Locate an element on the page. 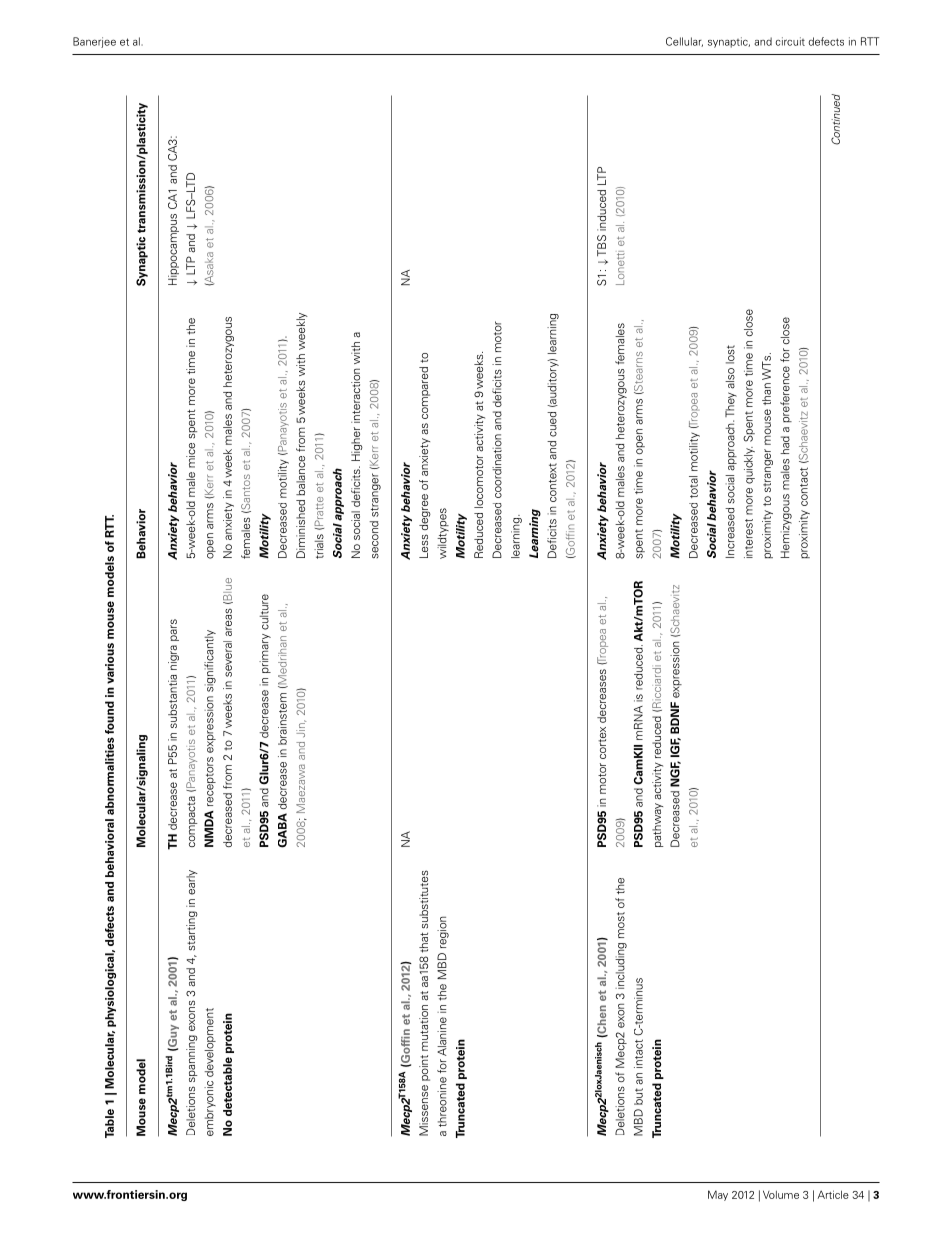  circuit is located at coordinates (790, 41).
